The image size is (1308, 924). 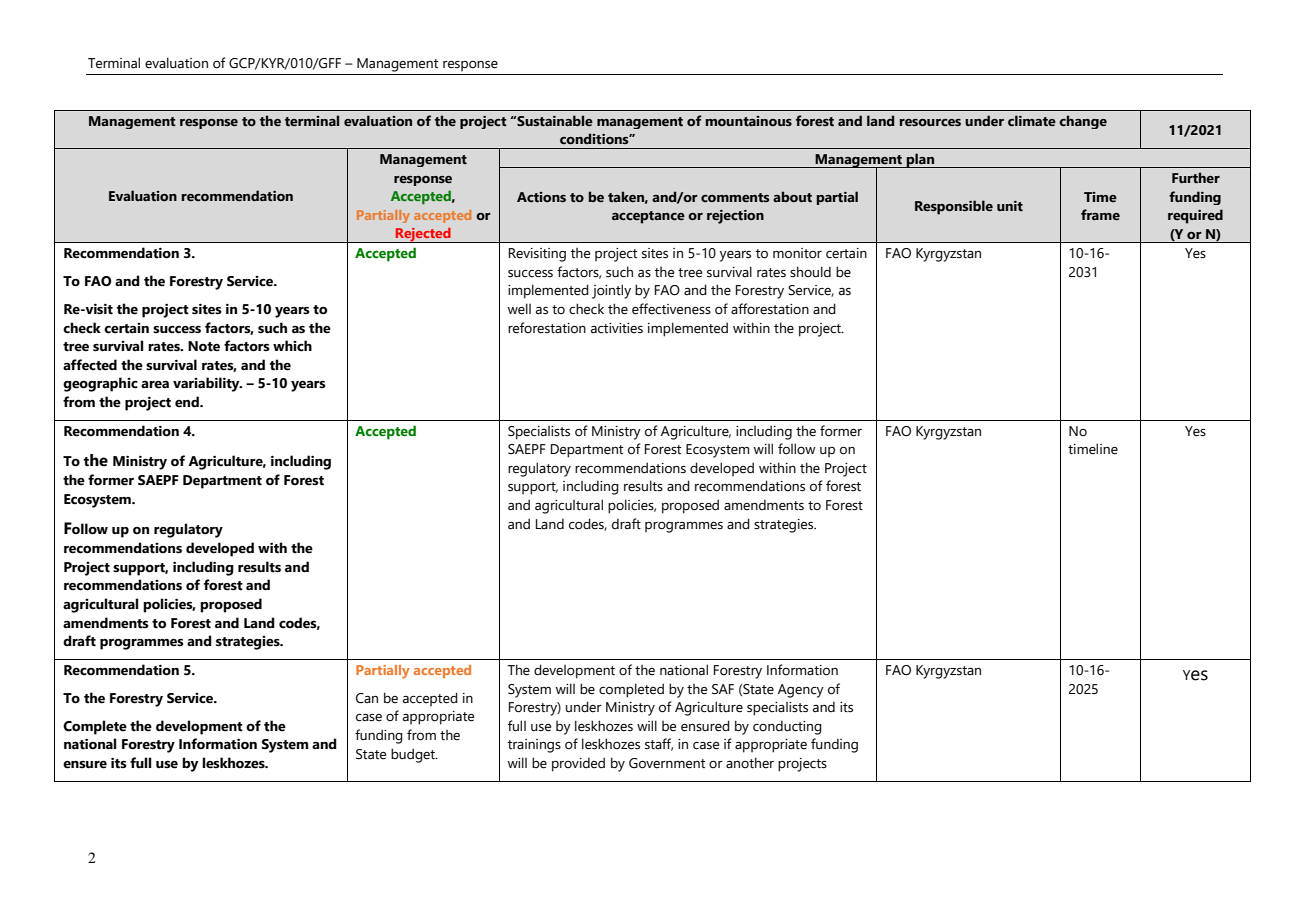 I want to click on staff, so click(x=659, y=744).
